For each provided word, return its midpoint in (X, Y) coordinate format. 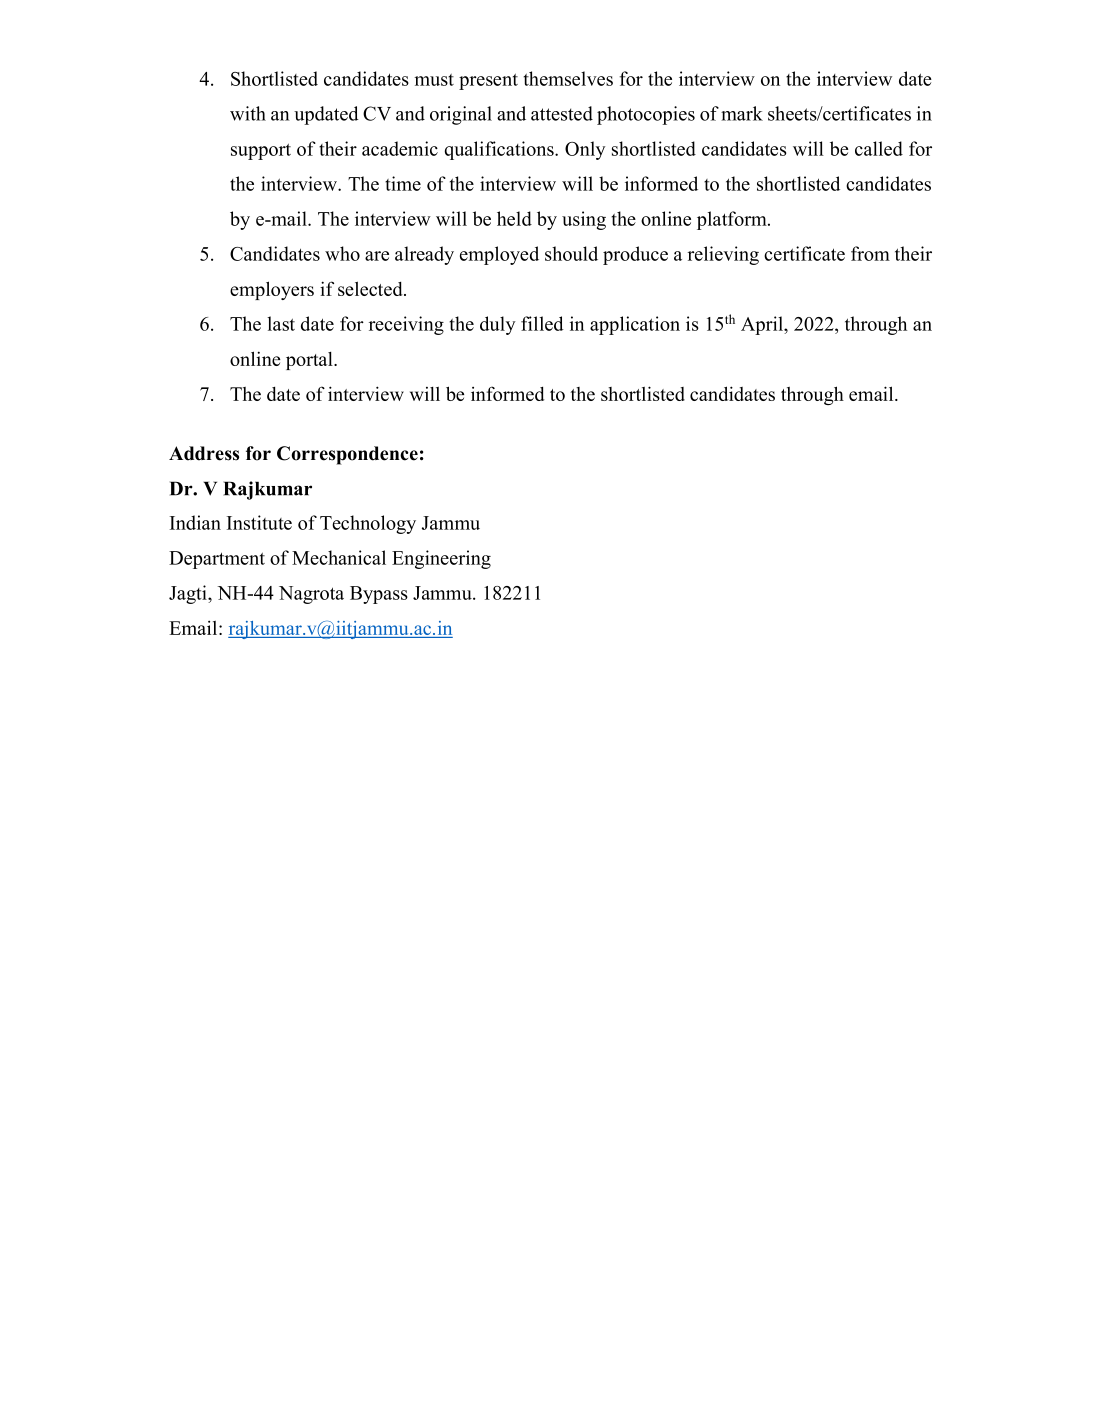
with (248, 113)
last (281, 323)
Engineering (441, 559)
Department (217, 560)
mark (742, 113)
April (763, 325)
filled (542, 323)
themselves (568, 78)
